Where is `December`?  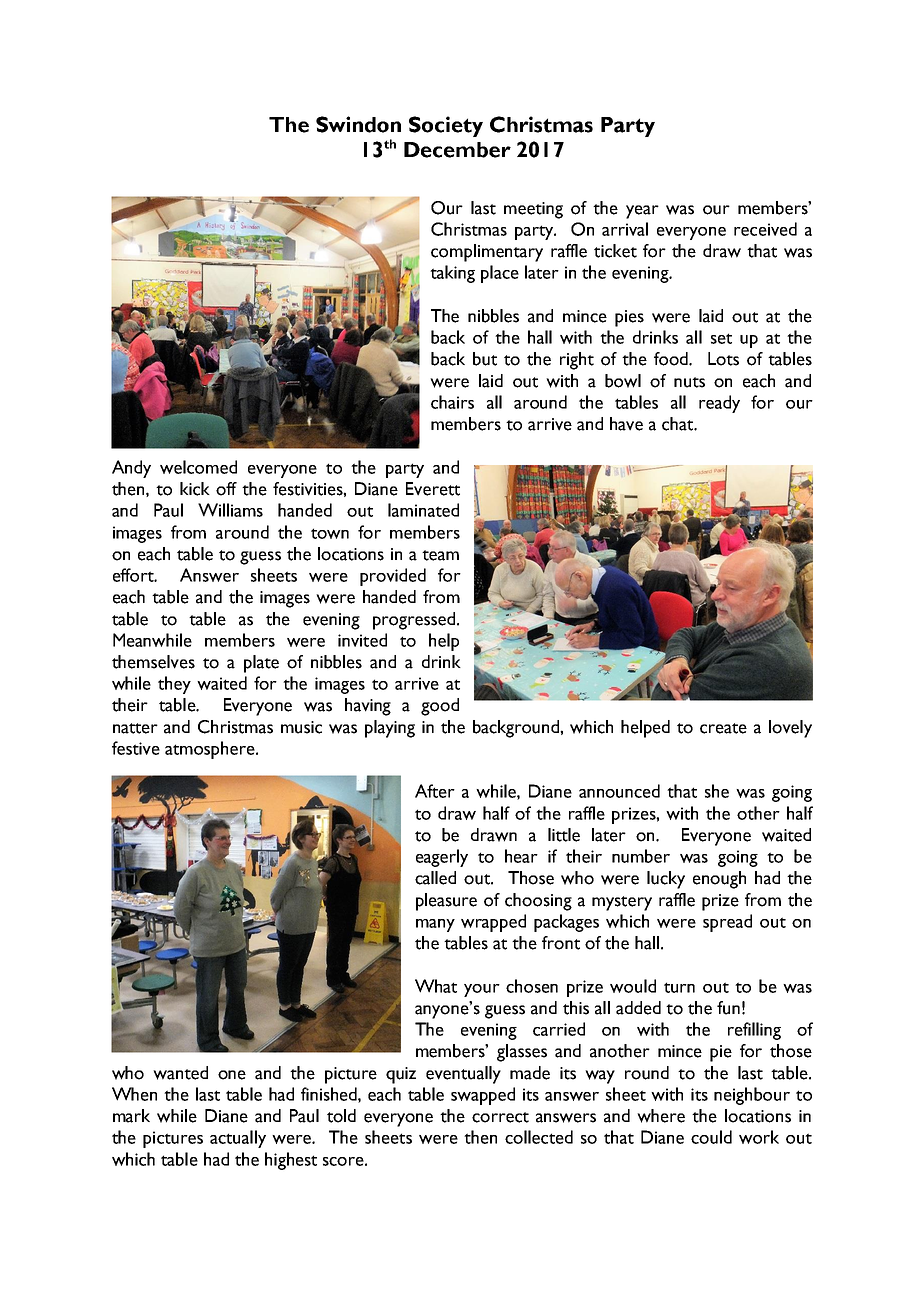
December is located at coordinates (457, 150).
